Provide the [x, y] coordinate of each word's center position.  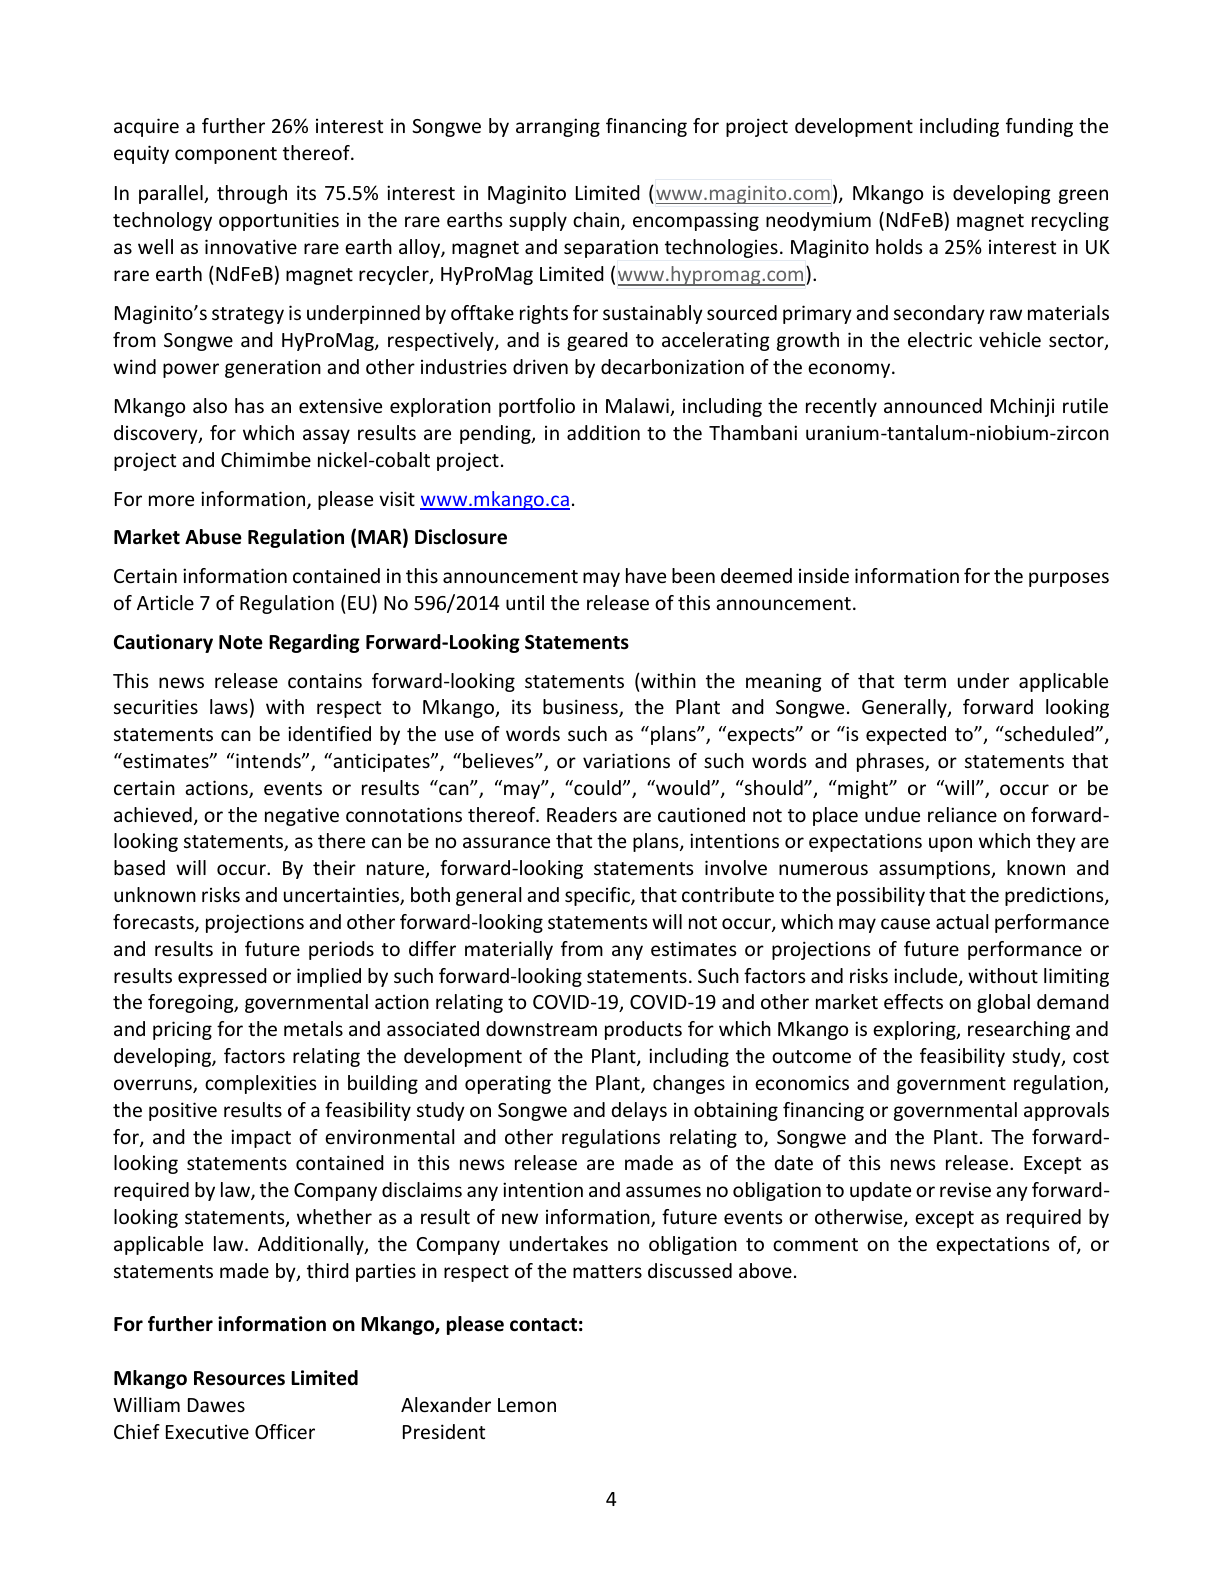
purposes [1069, 579]
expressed [222, 977]
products [643, 1030]
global [1003, 1003]
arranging [558, 127]
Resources [239, 1378]
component [226, 155]
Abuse [213, 537]
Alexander [446, 1404]
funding [1039, 127]
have [646, 575]
